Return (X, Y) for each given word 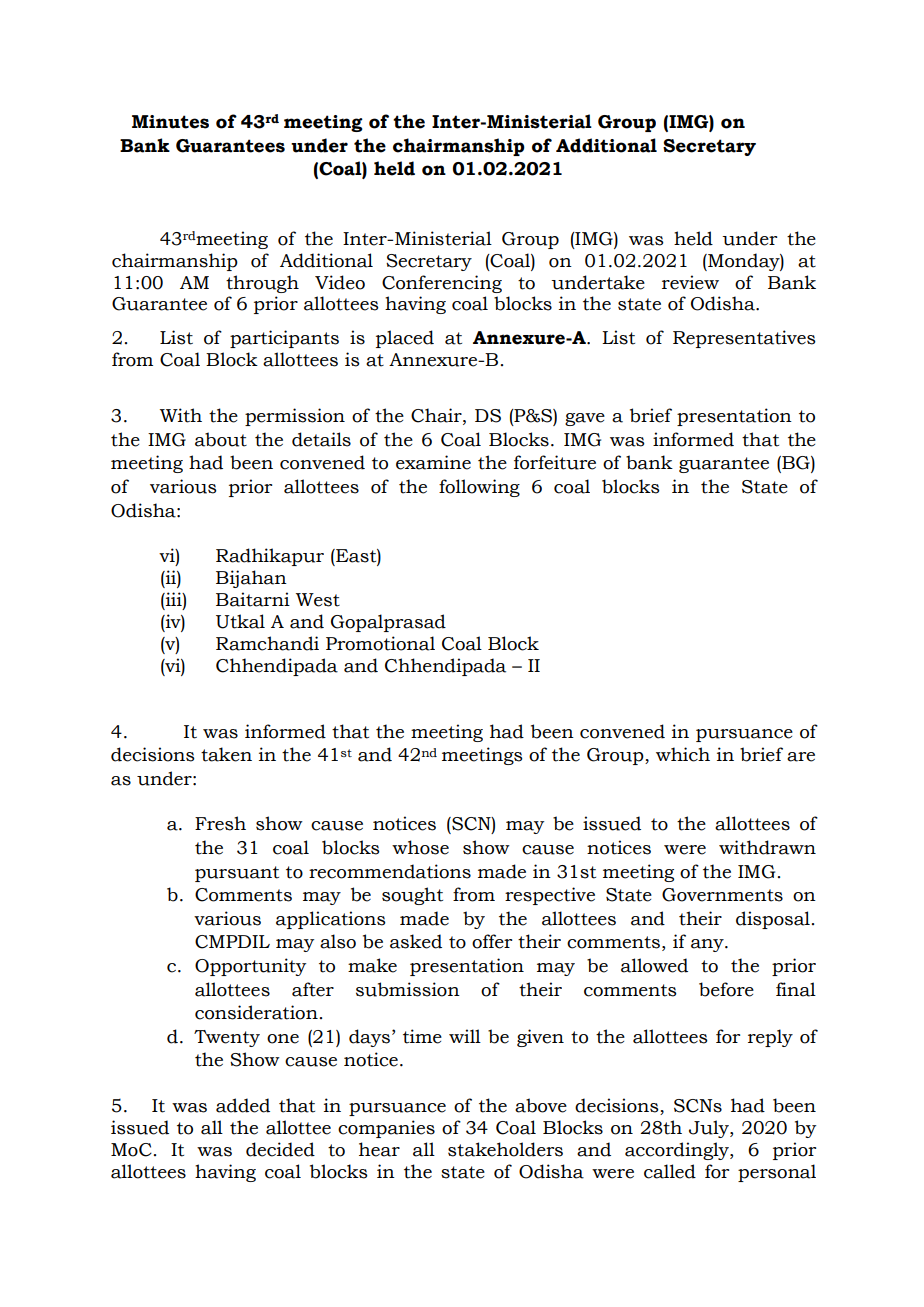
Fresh (220, 823)
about (221, 439)
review (690, 282)
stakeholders (505, 1149)
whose (420, 847)
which (683, 754)
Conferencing (442, 284)
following (479, 488)
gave (585, 419)
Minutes (170, 122)
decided (280, 1149)
